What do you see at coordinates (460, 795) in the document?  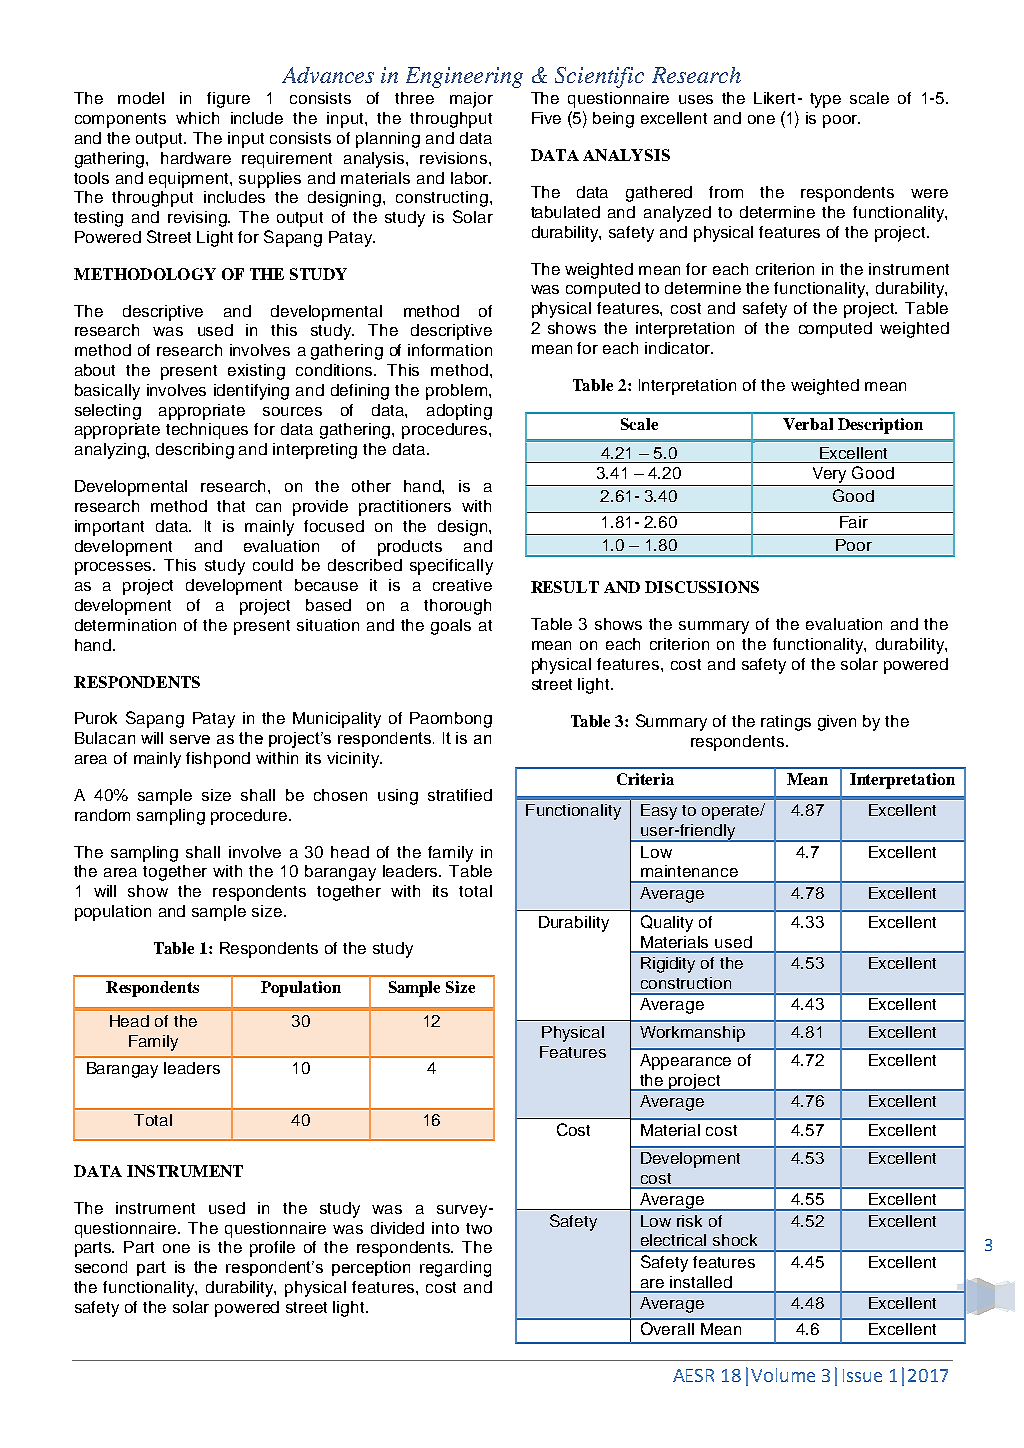 I see `stratified` at bounding box center [460, 795].
